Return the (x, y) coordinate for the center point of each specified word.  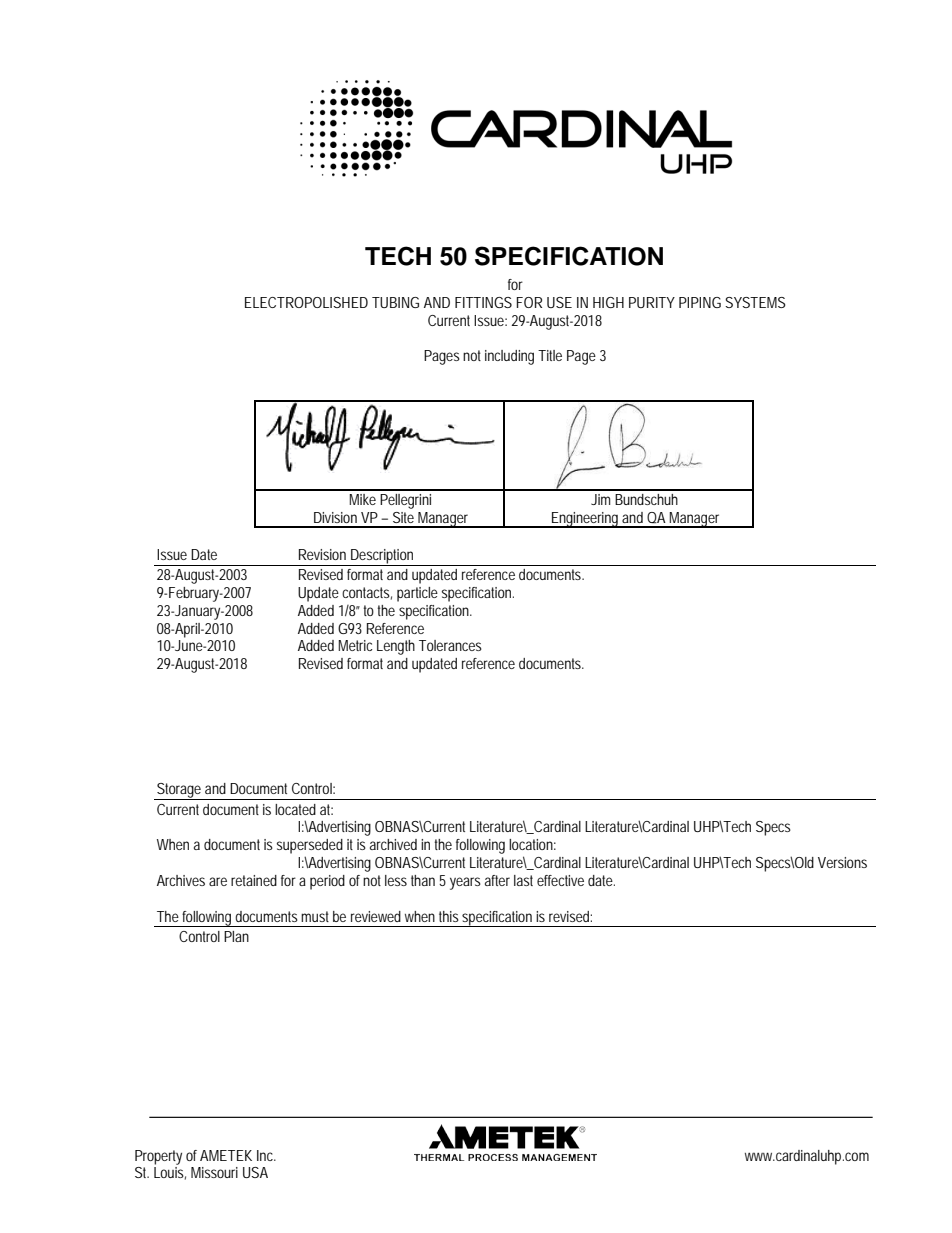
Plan (236, 936)
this (449, 916)
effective (560, 880)
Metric (355, 645)
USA (255, 1172)
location (532, 844)
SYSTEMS (755, 302)
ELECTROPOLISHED (306, 302)
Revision (322, 554)
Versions (842, 862)
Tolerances (450, 645)
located (295, 809)
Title (550, 355)
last (523, 880)
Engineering (585, 520)
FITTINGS (483, 302)
